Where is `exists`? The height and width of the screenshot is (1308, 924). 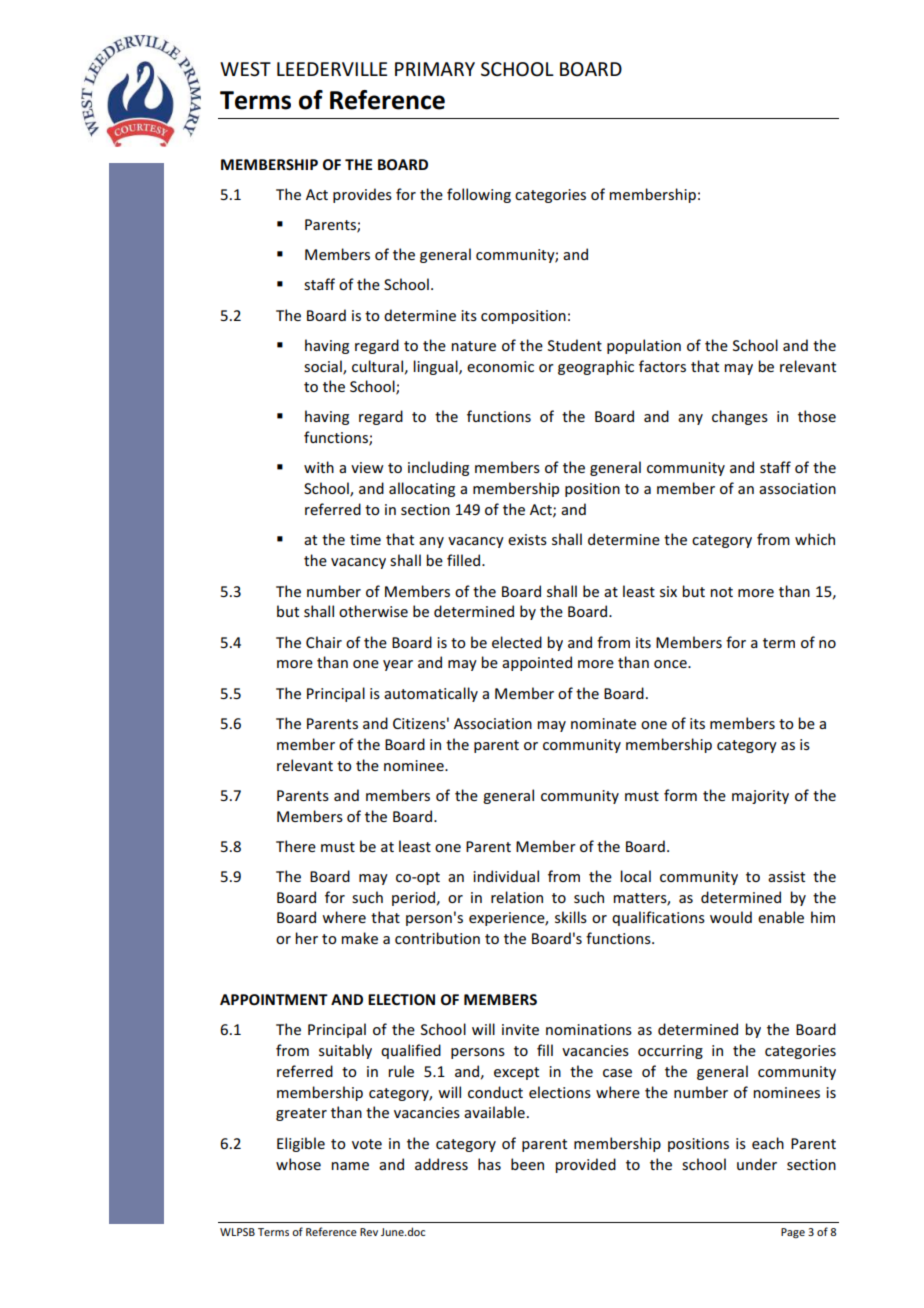
exists is located at coordinates (527, 539).
